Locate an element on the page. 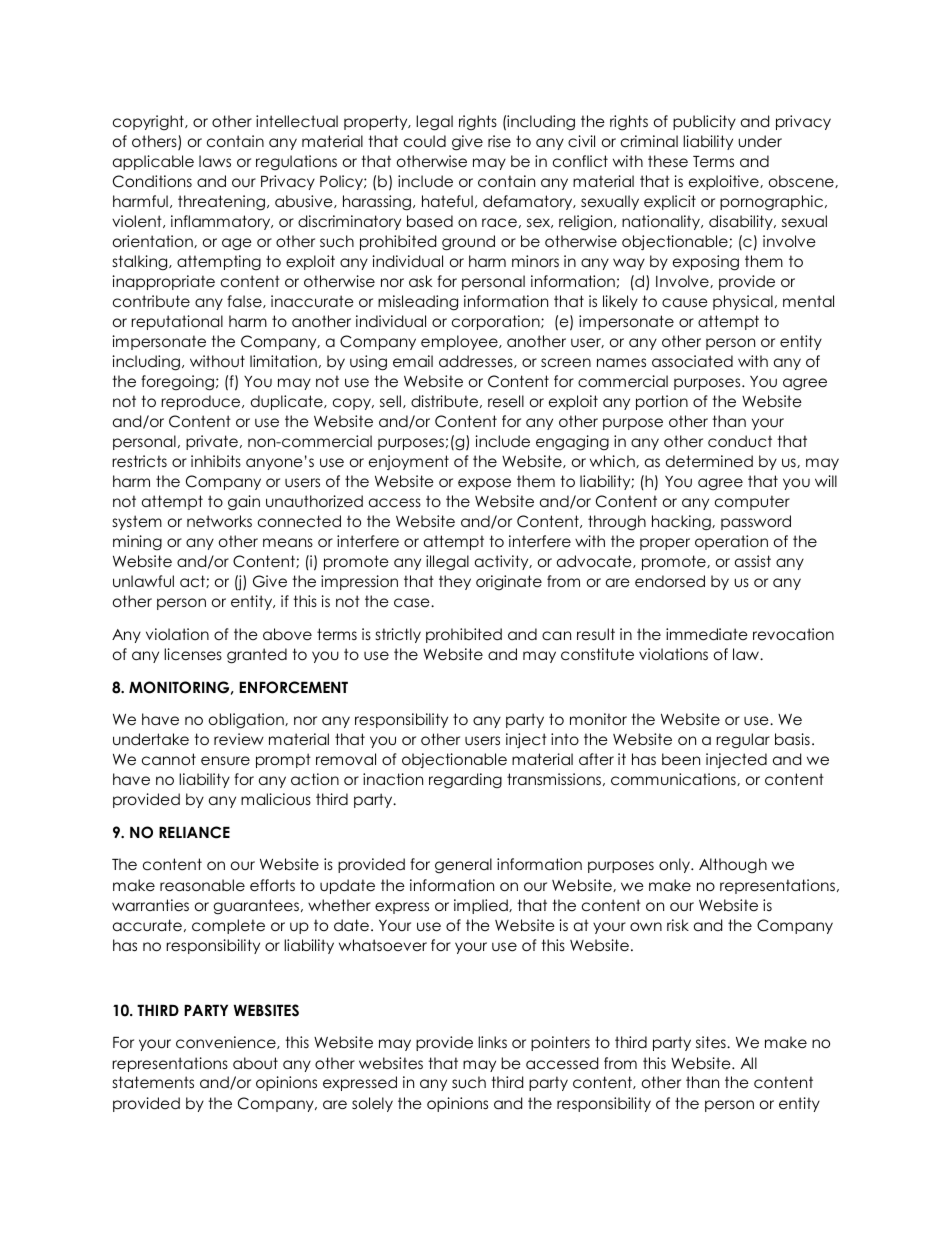 This image has width=952, height=1233. about is located at coordinates (255, 1063).
